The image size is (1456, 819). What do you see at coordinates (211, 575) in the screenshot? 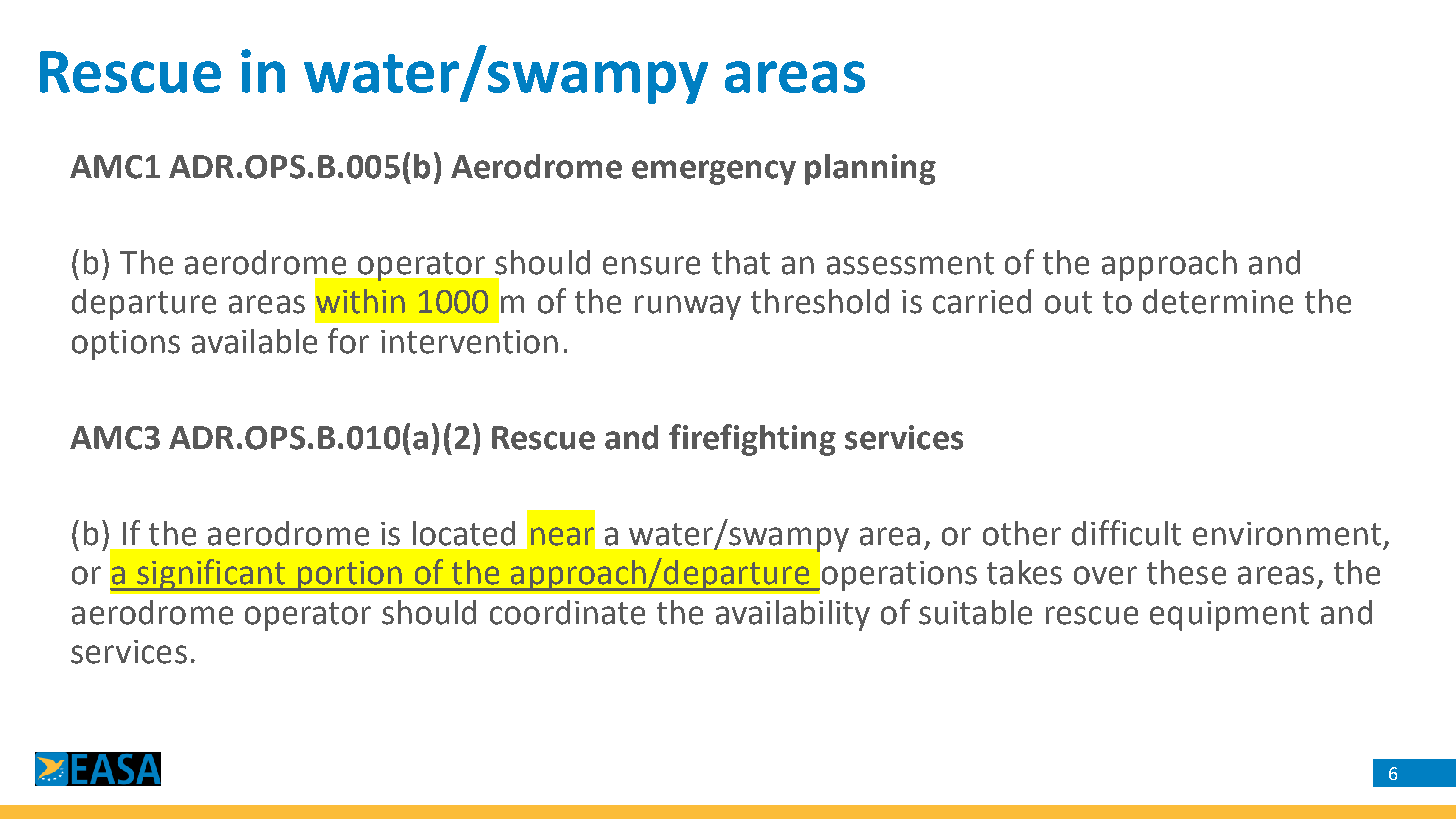
I see `significant` at bounding box center [211, 575].
